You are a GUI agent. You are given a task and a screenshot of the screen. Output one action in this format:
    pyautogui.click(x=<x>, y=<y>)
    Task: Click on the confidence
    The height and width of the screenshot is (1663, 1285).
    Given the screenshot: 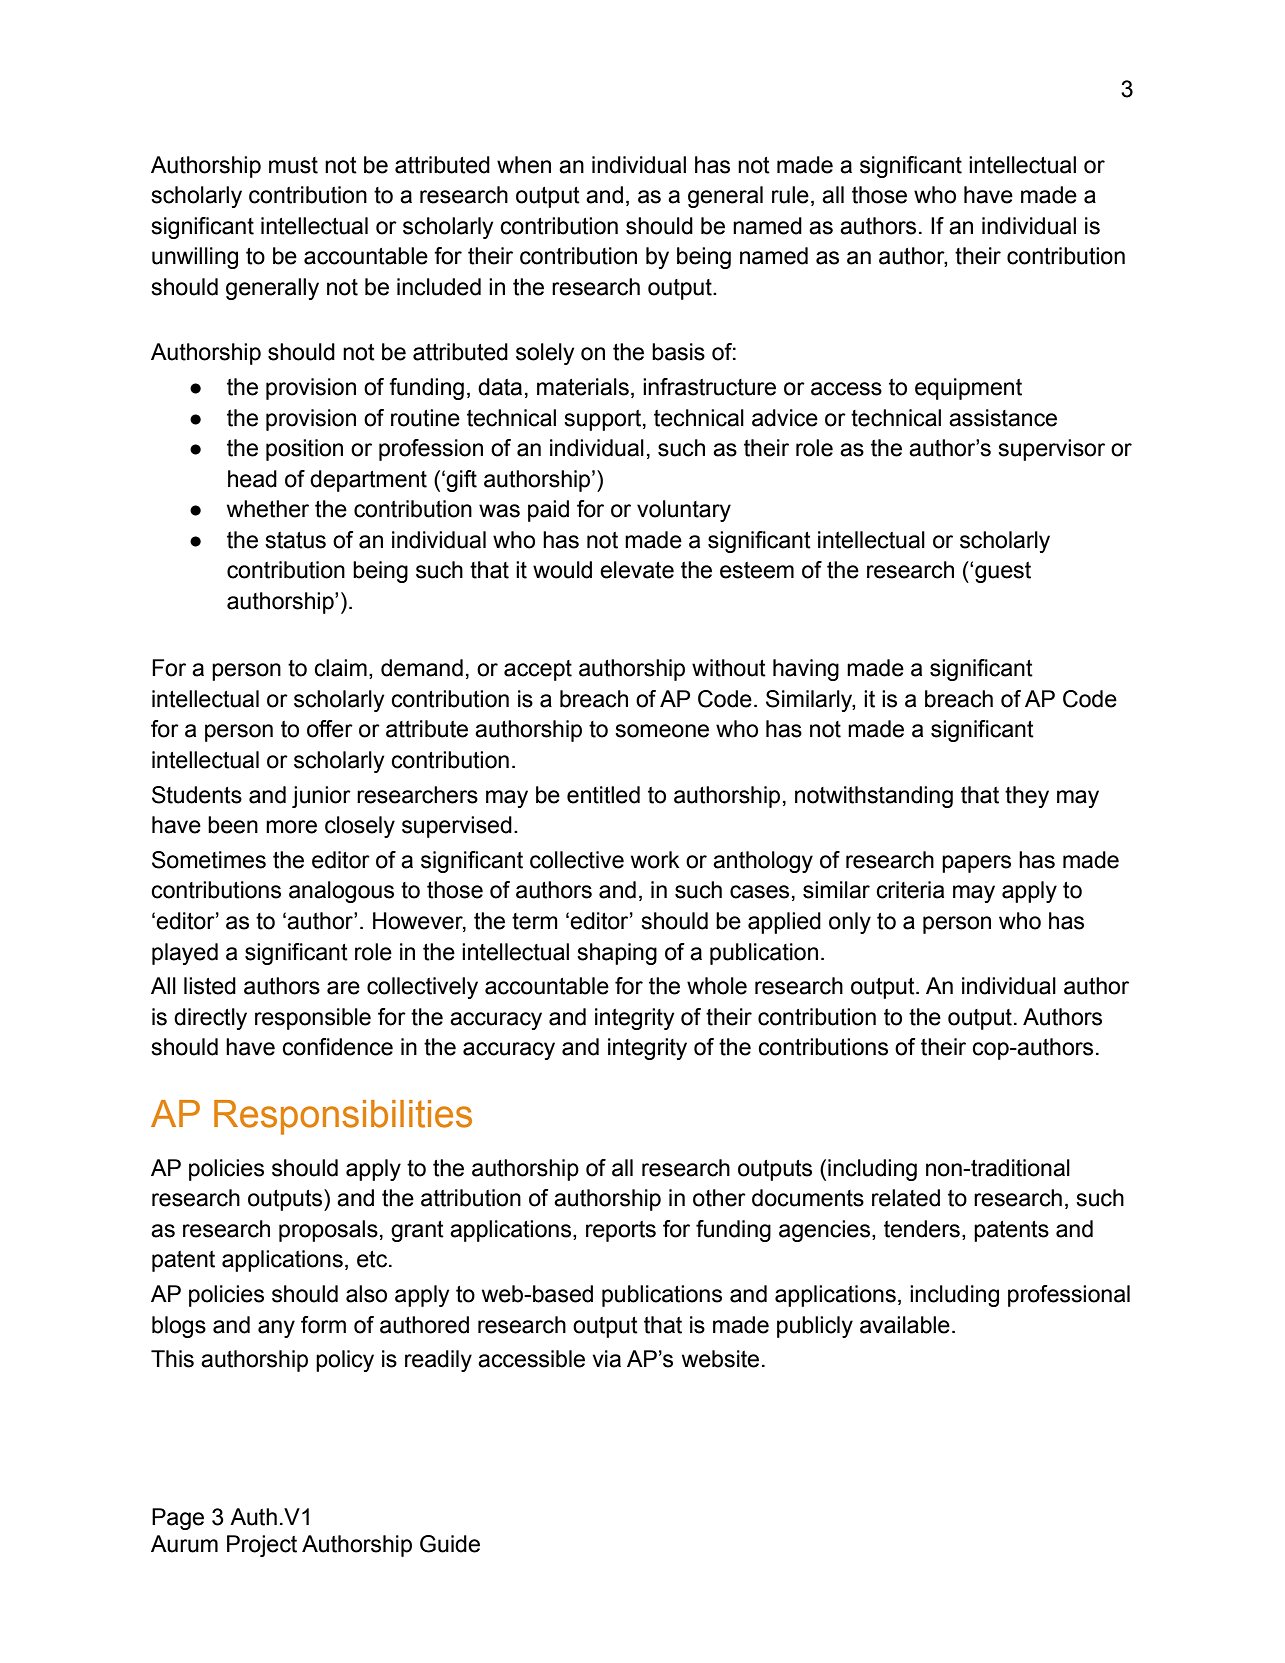 What is the action you would take?
    pyautogui.click(x=337, y=1047)
